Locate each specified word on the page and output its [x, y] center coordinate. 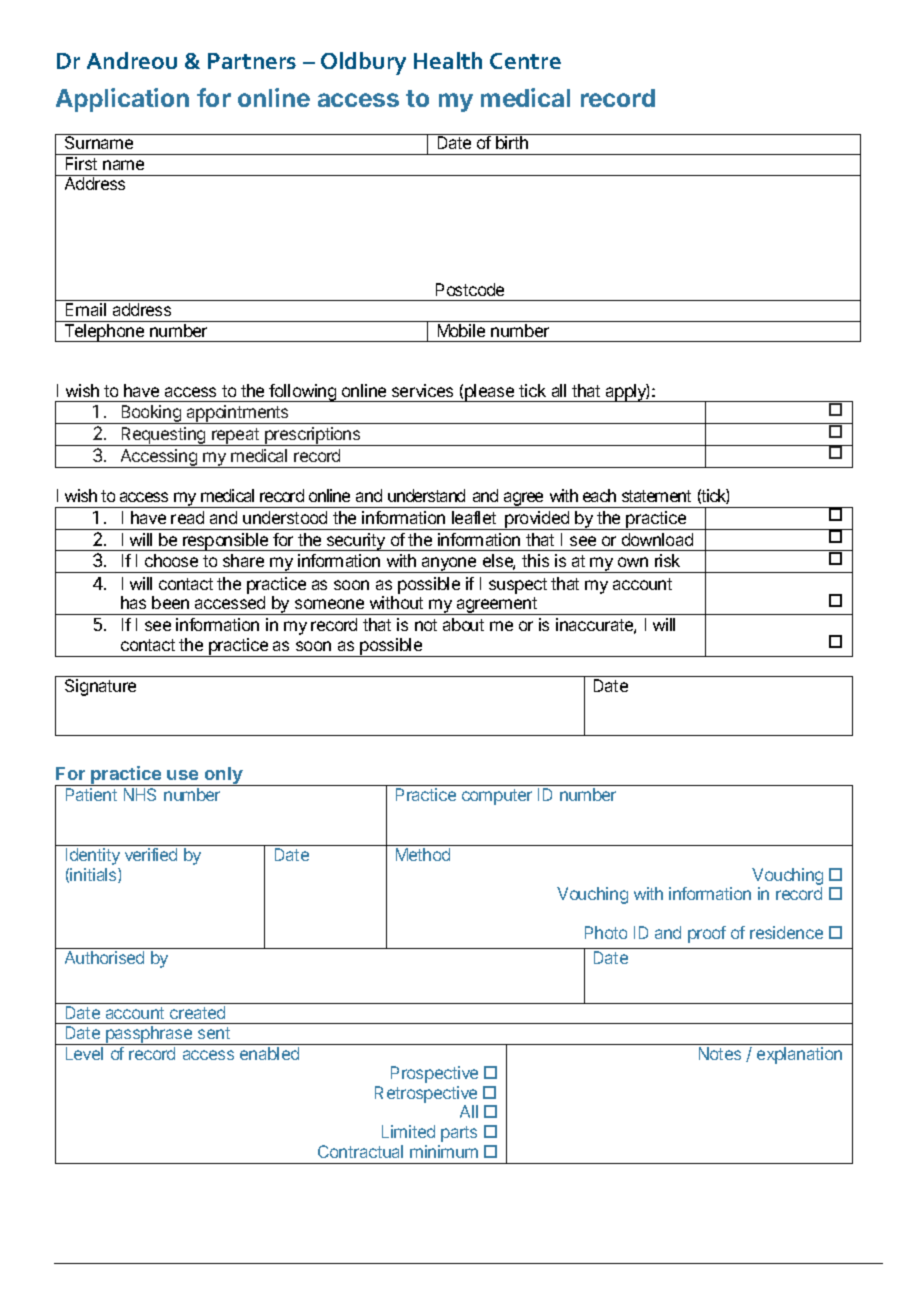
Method [423, 854]
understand [426, 495]
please [490, 393]
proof [707, 934]
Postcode [470, 289]
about [463, 624]
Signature [100, 687]
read [187, 517]
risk [667, 560]
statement [656, 496]
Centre [525, 61]
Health [448, 60]
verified [151, 854]
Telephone [104, 333]
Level [84, 1053]
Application [122, 100]
